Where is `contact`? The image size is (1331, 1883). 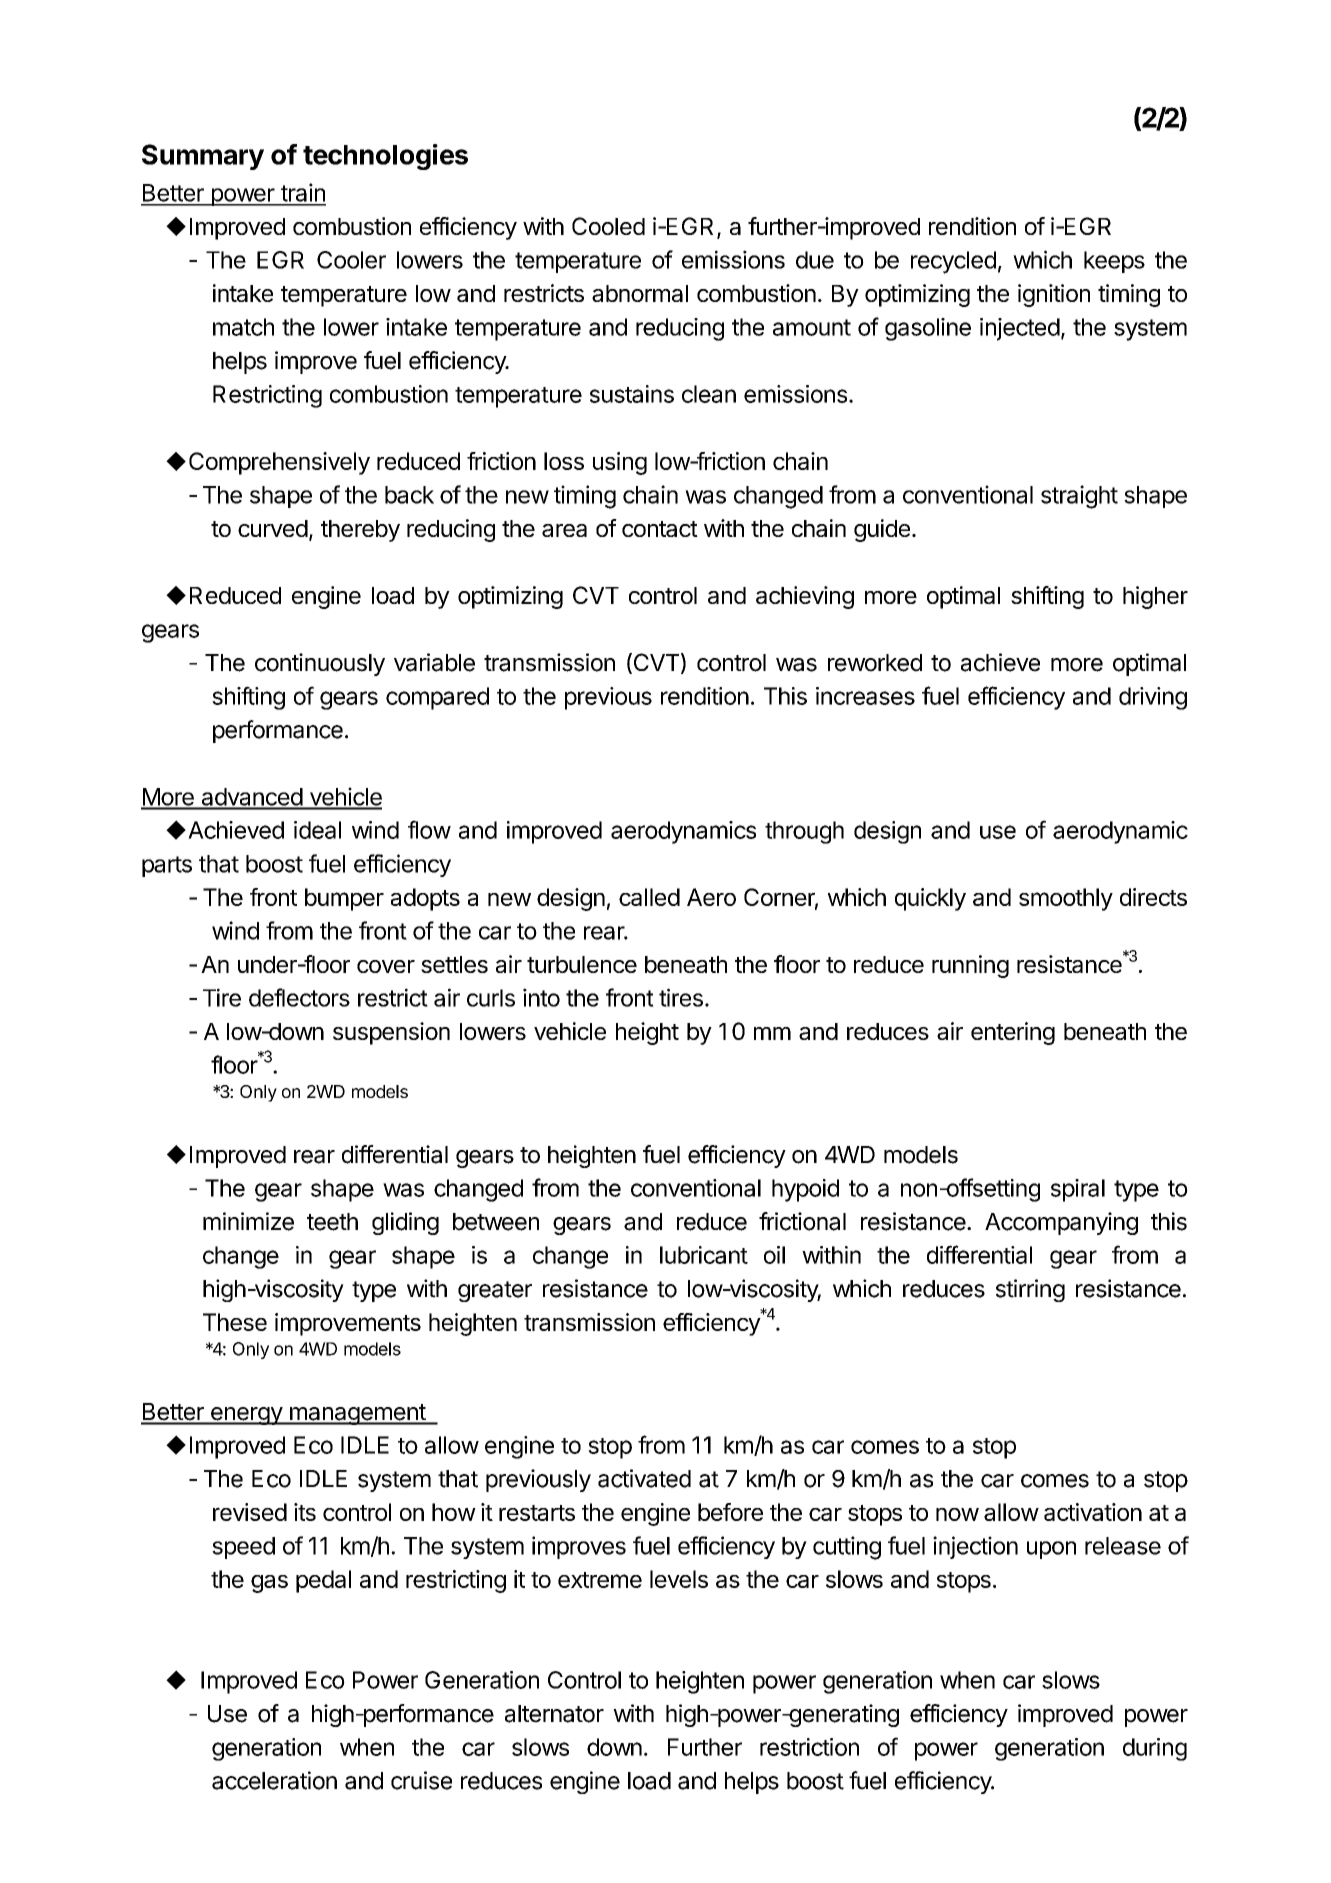 contact is located at coordinates (660, 529).
